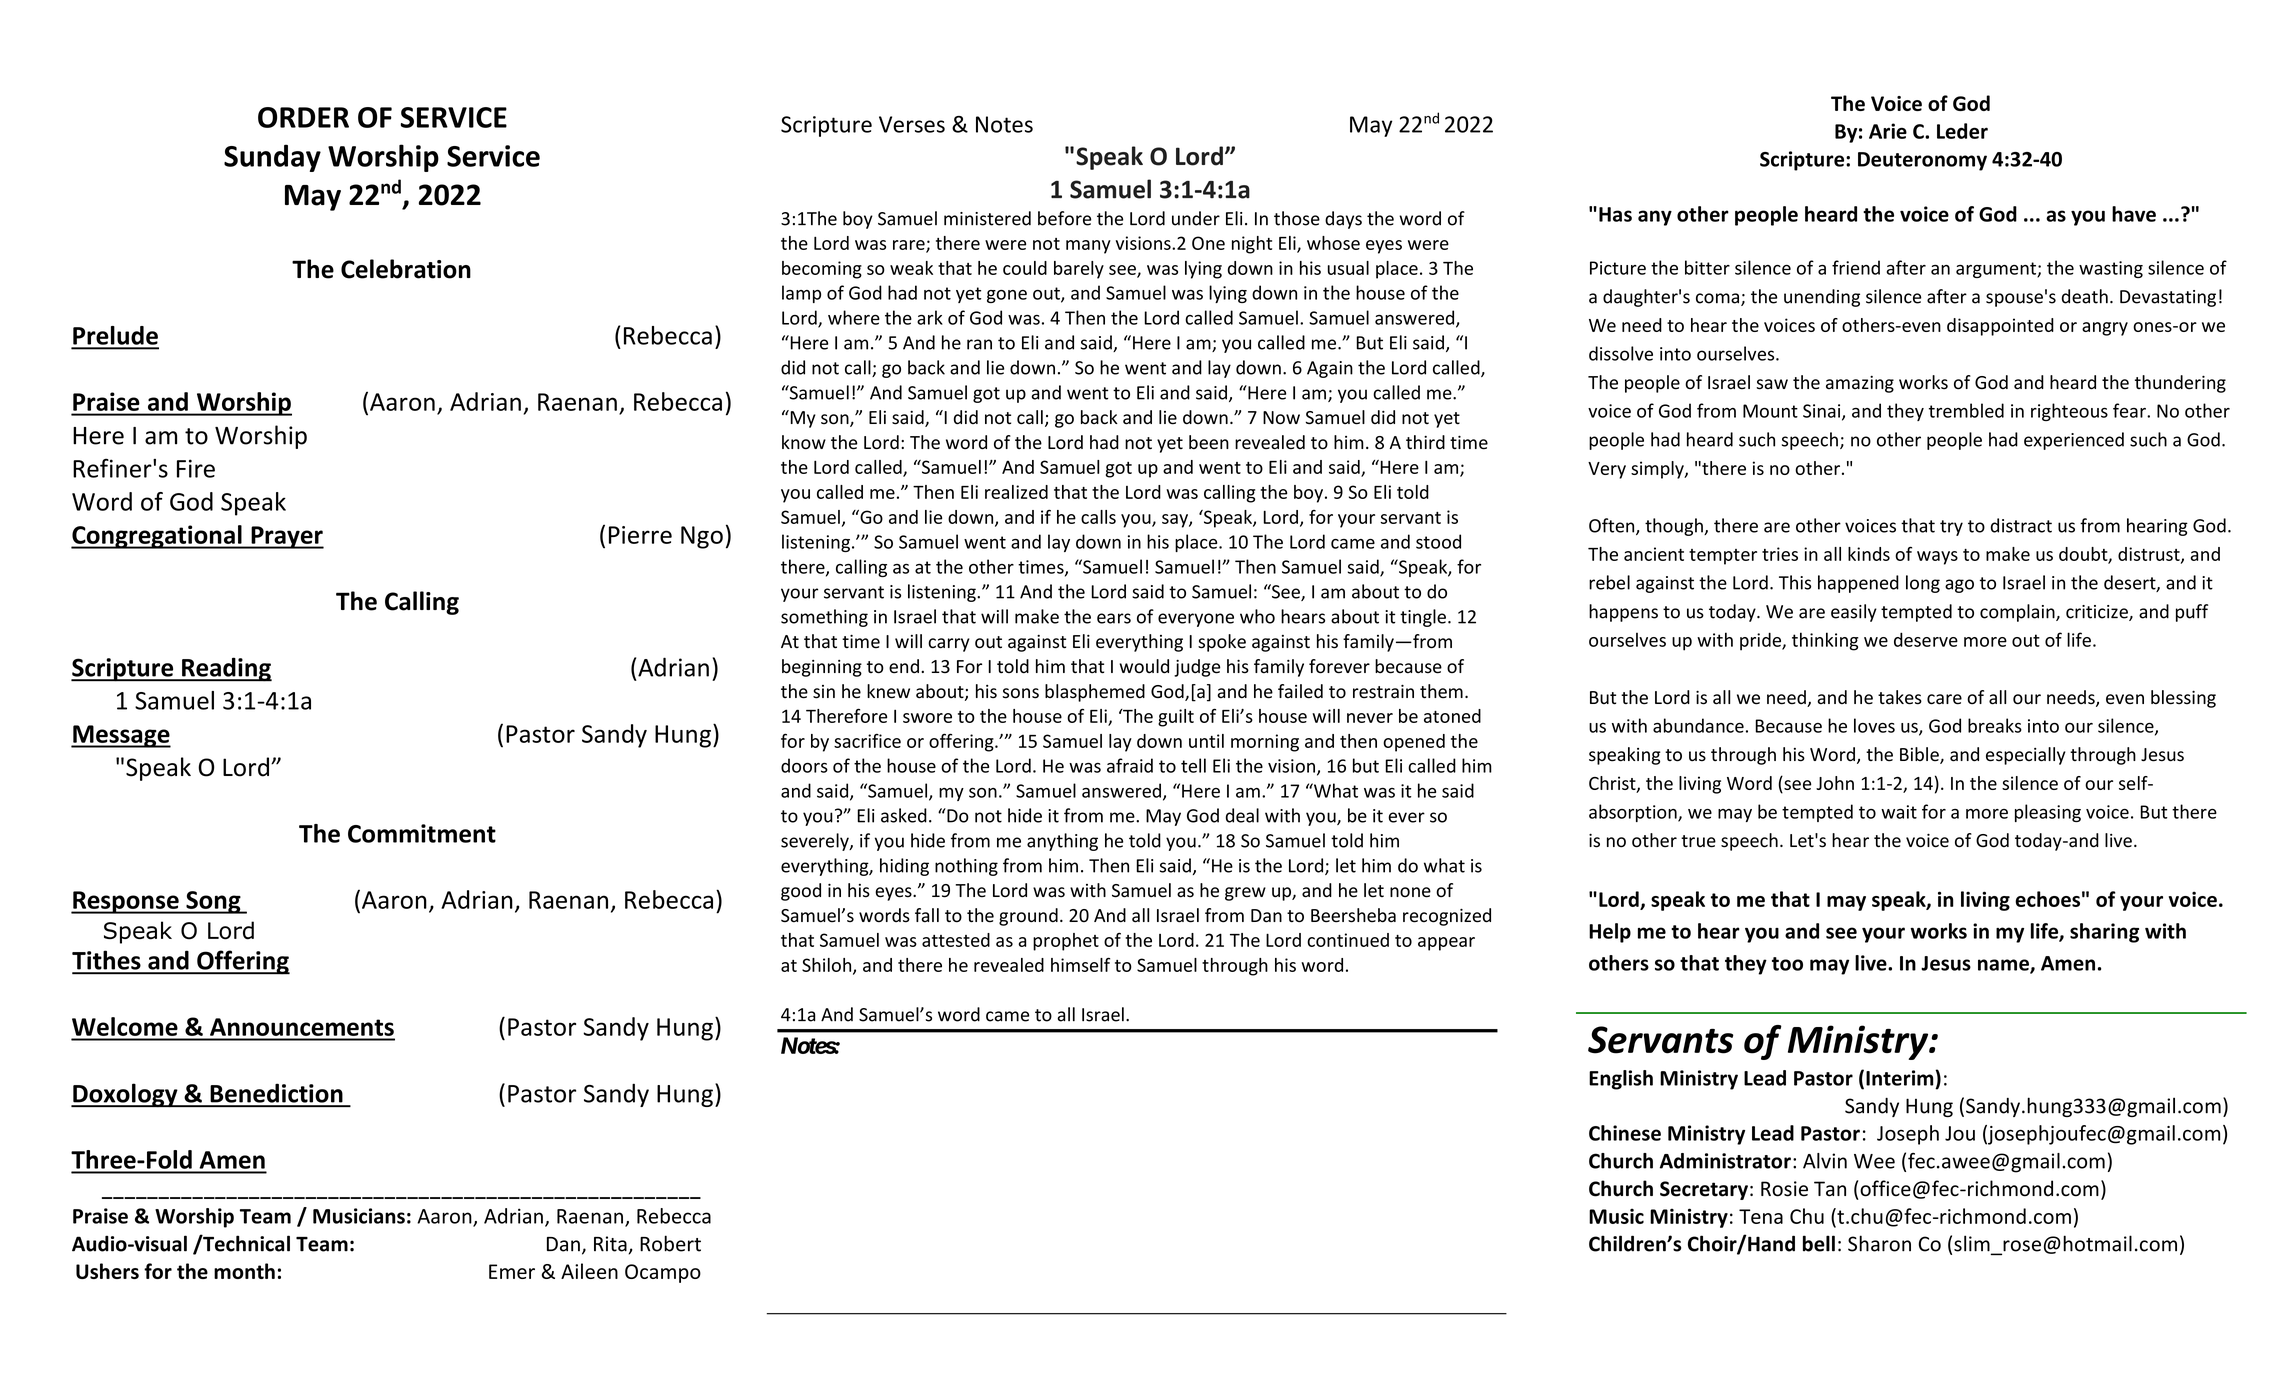 This screenshot has width=2283, height=1386. What do you see at coordinates (1095, 693) in the screenshot?
I see `blasphemed` at bounding box center [1095, 693].
